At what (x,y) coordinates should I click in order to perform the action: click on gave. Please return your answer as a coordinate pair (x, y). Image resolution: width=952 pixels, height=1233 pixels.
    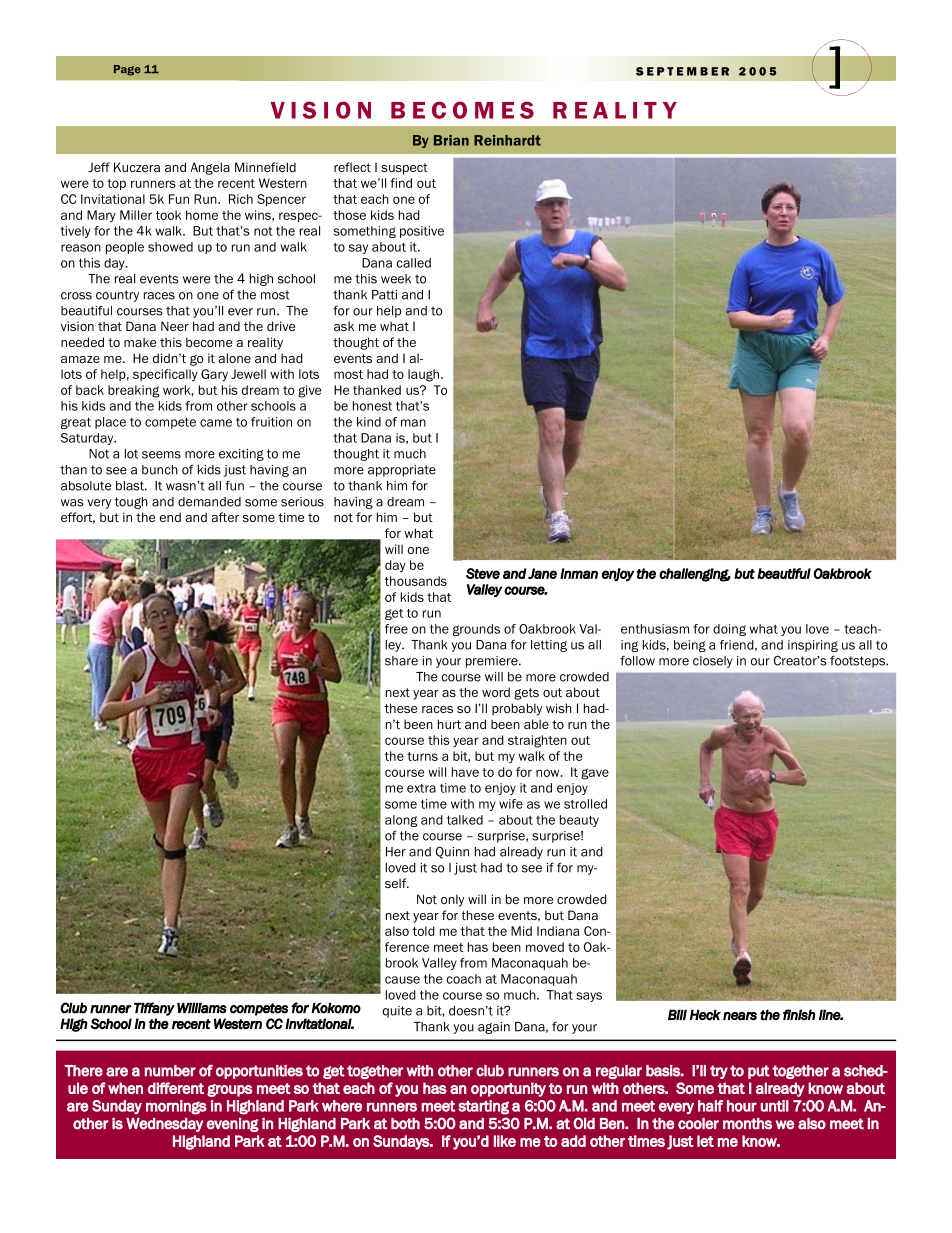
    Looking at the image, I should click on (595, 774).
